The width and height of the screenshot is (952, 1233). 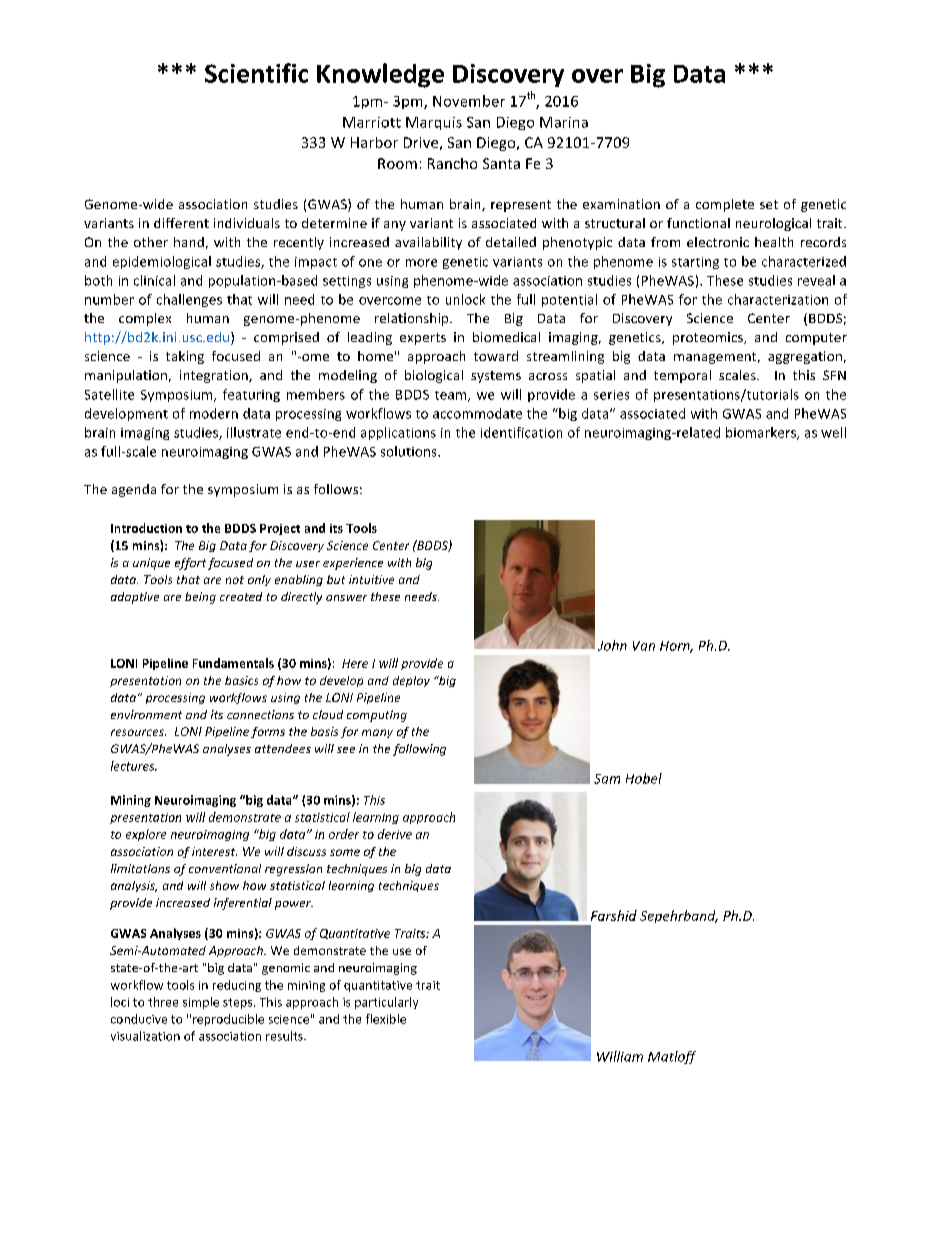 I want to click on following, so click(x=419, y=750).
